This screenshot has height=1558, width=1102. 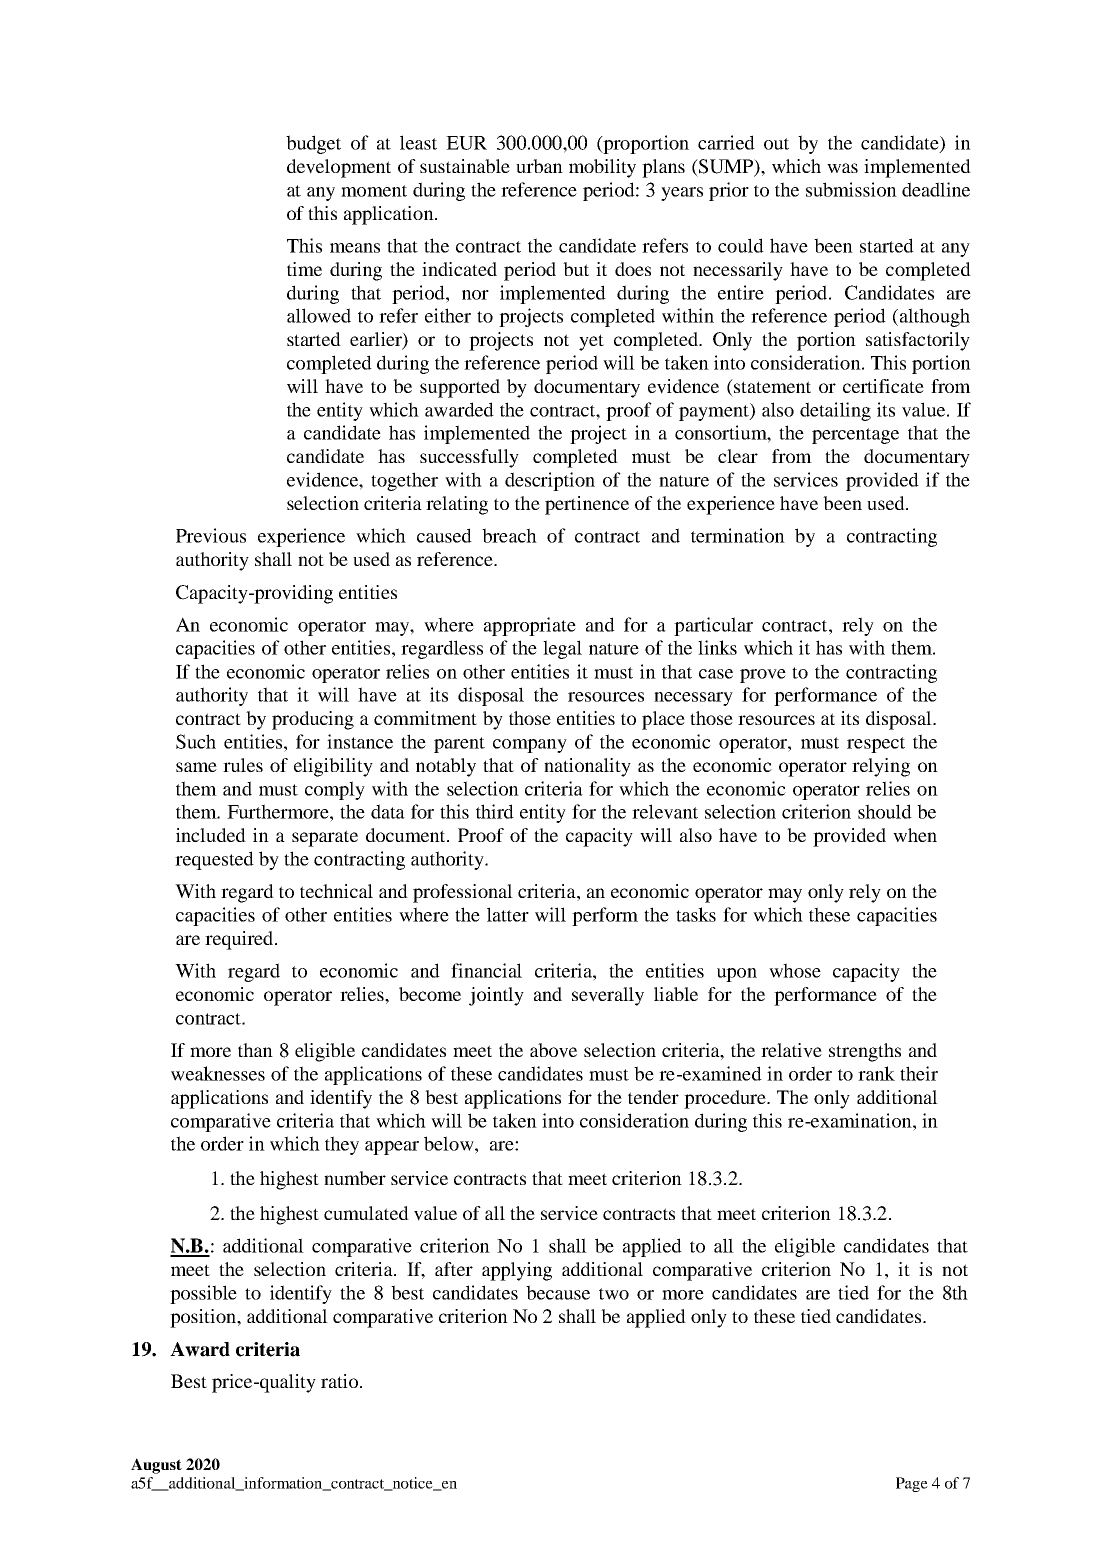 What do you see at coordinates (885, 811) in the screenshot?
I see `should` at bounding box center [885, 811].
